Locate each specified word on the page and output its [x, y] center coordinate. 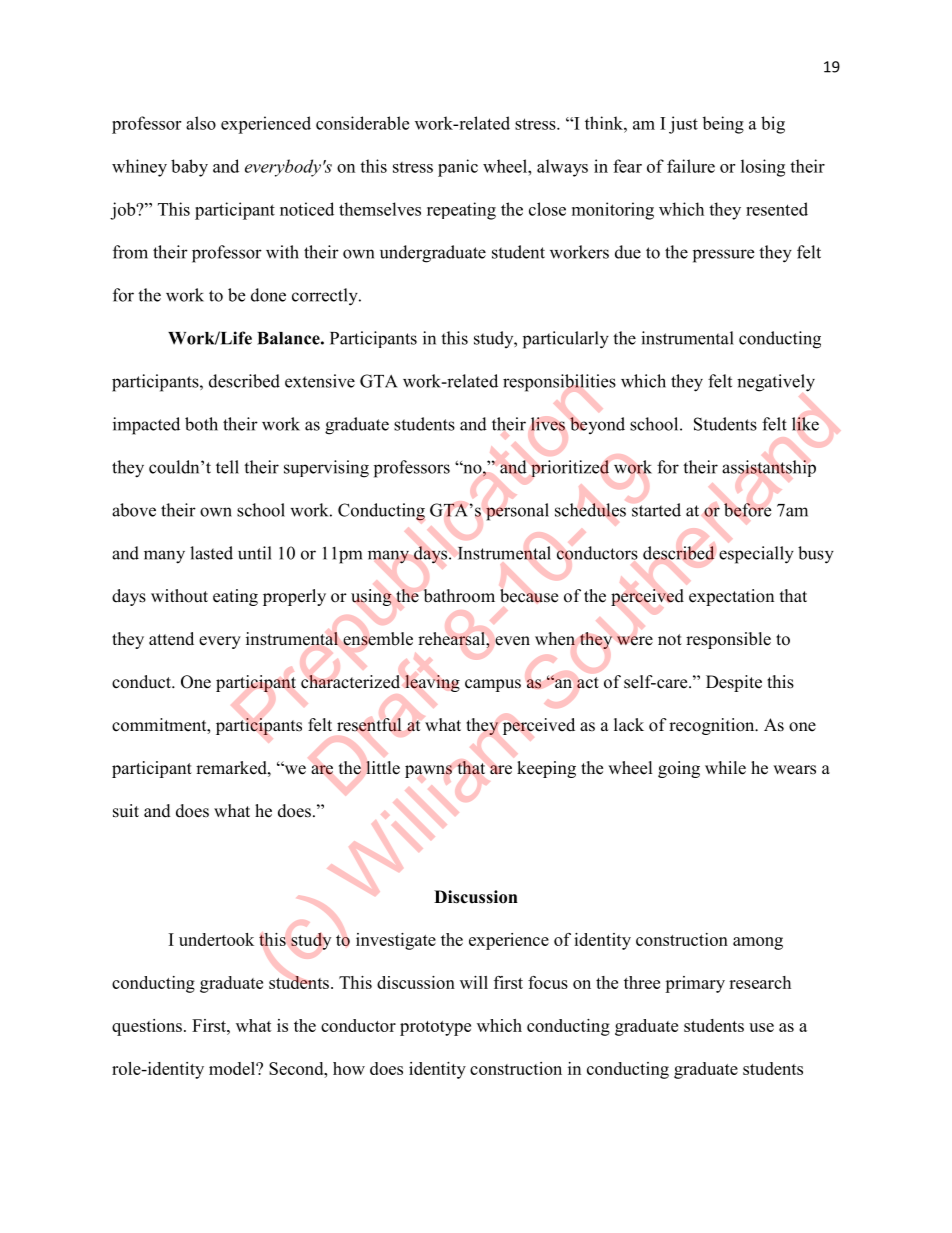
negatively [776, 383]
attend [171, 639]
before [747, 510]
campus [493, 685]
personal [517, 512]
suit [126, 811]
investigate [396, 941]
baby [189, 168]
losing [763, 168]
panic [458, 168]
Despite [734, 683]
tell [227, 467]
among [758, 943]
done [268, 295]
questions [147, 1027]
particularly [566, 340]
